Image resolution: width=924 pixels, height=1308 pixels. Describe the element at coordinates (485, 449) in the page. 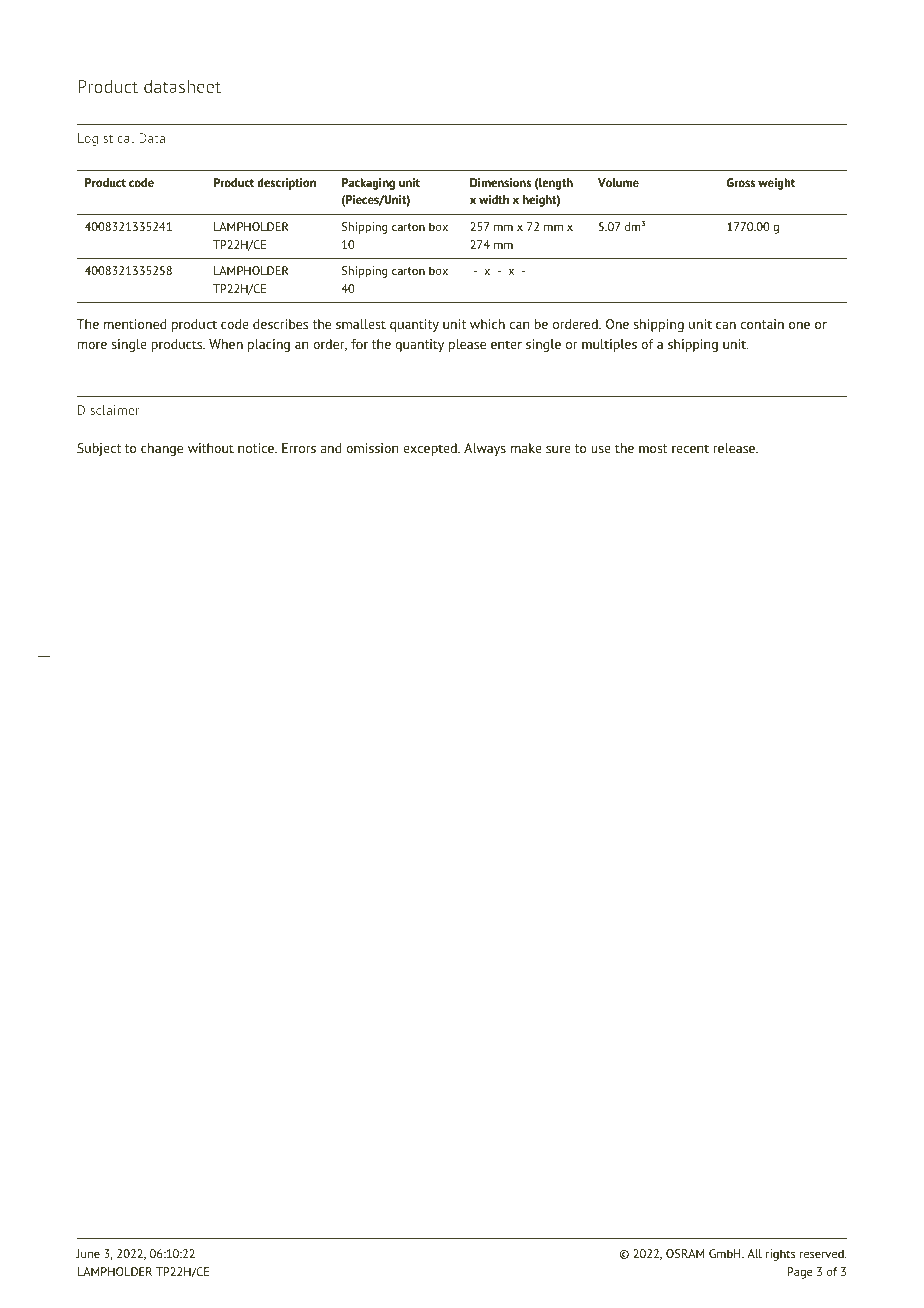

I see `Always` at that location.
